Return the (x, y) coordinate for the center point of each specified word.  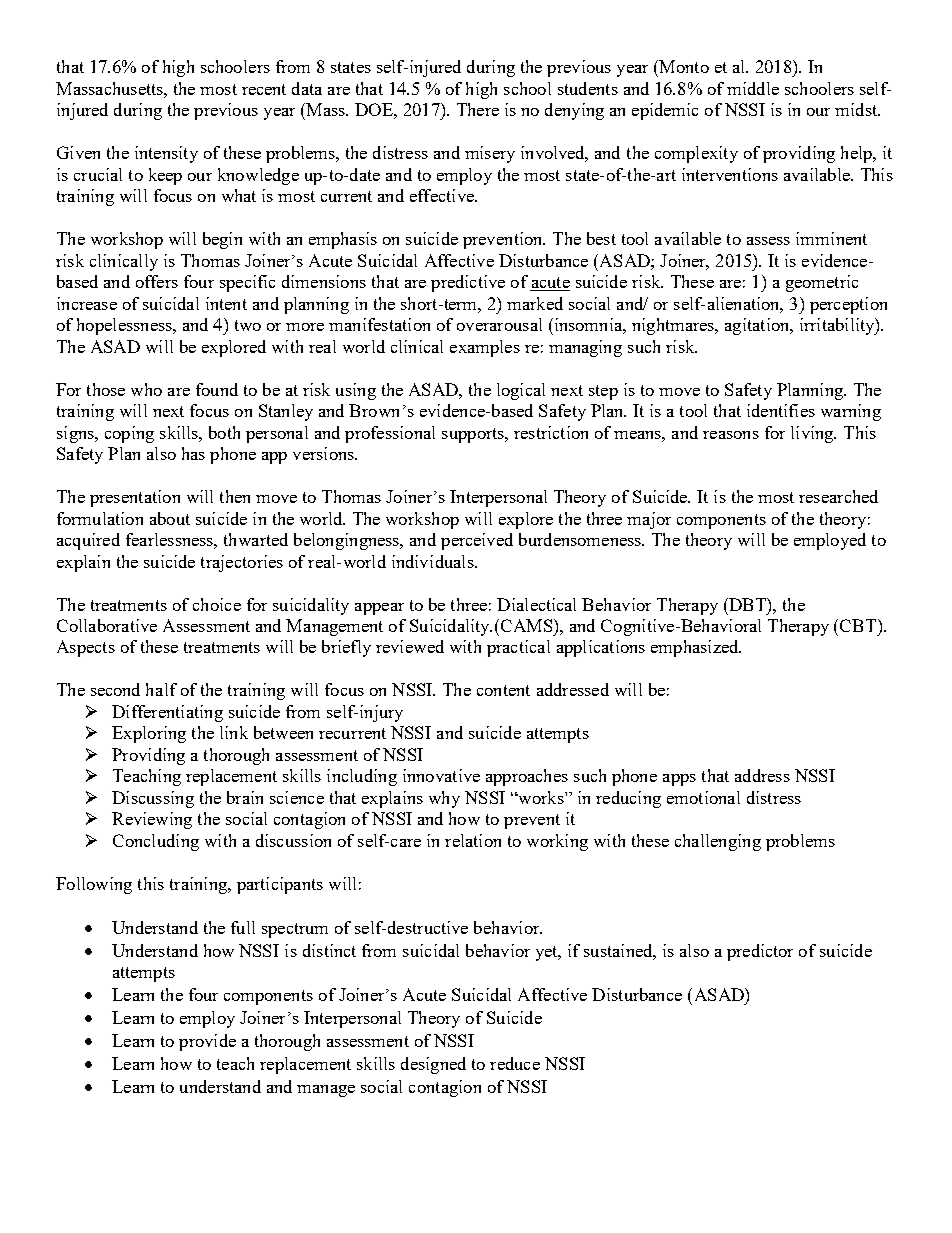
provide (207, 1042)
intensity (166, 154)
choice (217, 604)
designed (433, 1065)
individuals (434, 561)
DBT (747, 604)
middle (753, 88)
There (478, 109)
